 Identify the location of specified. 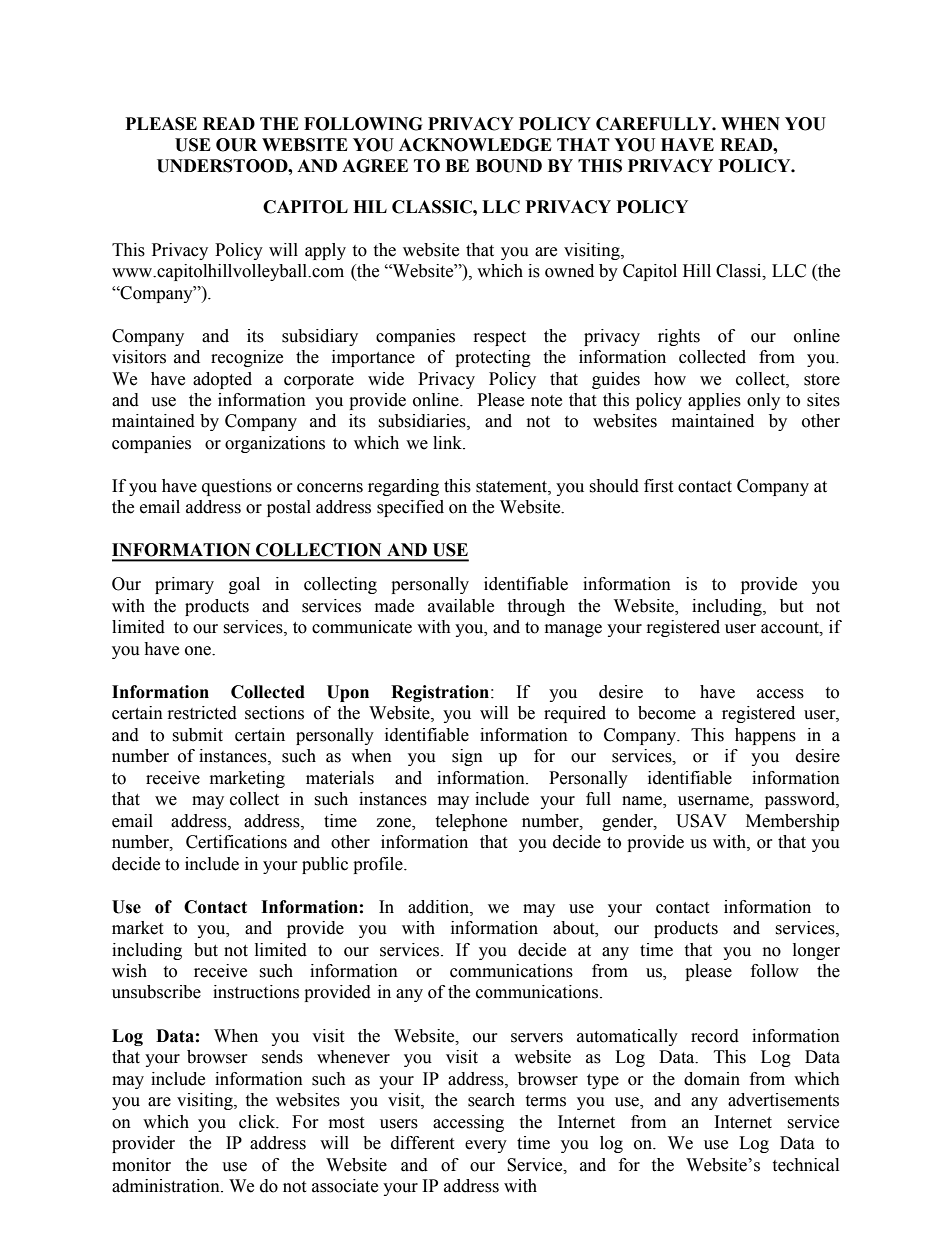
(410, 508).
